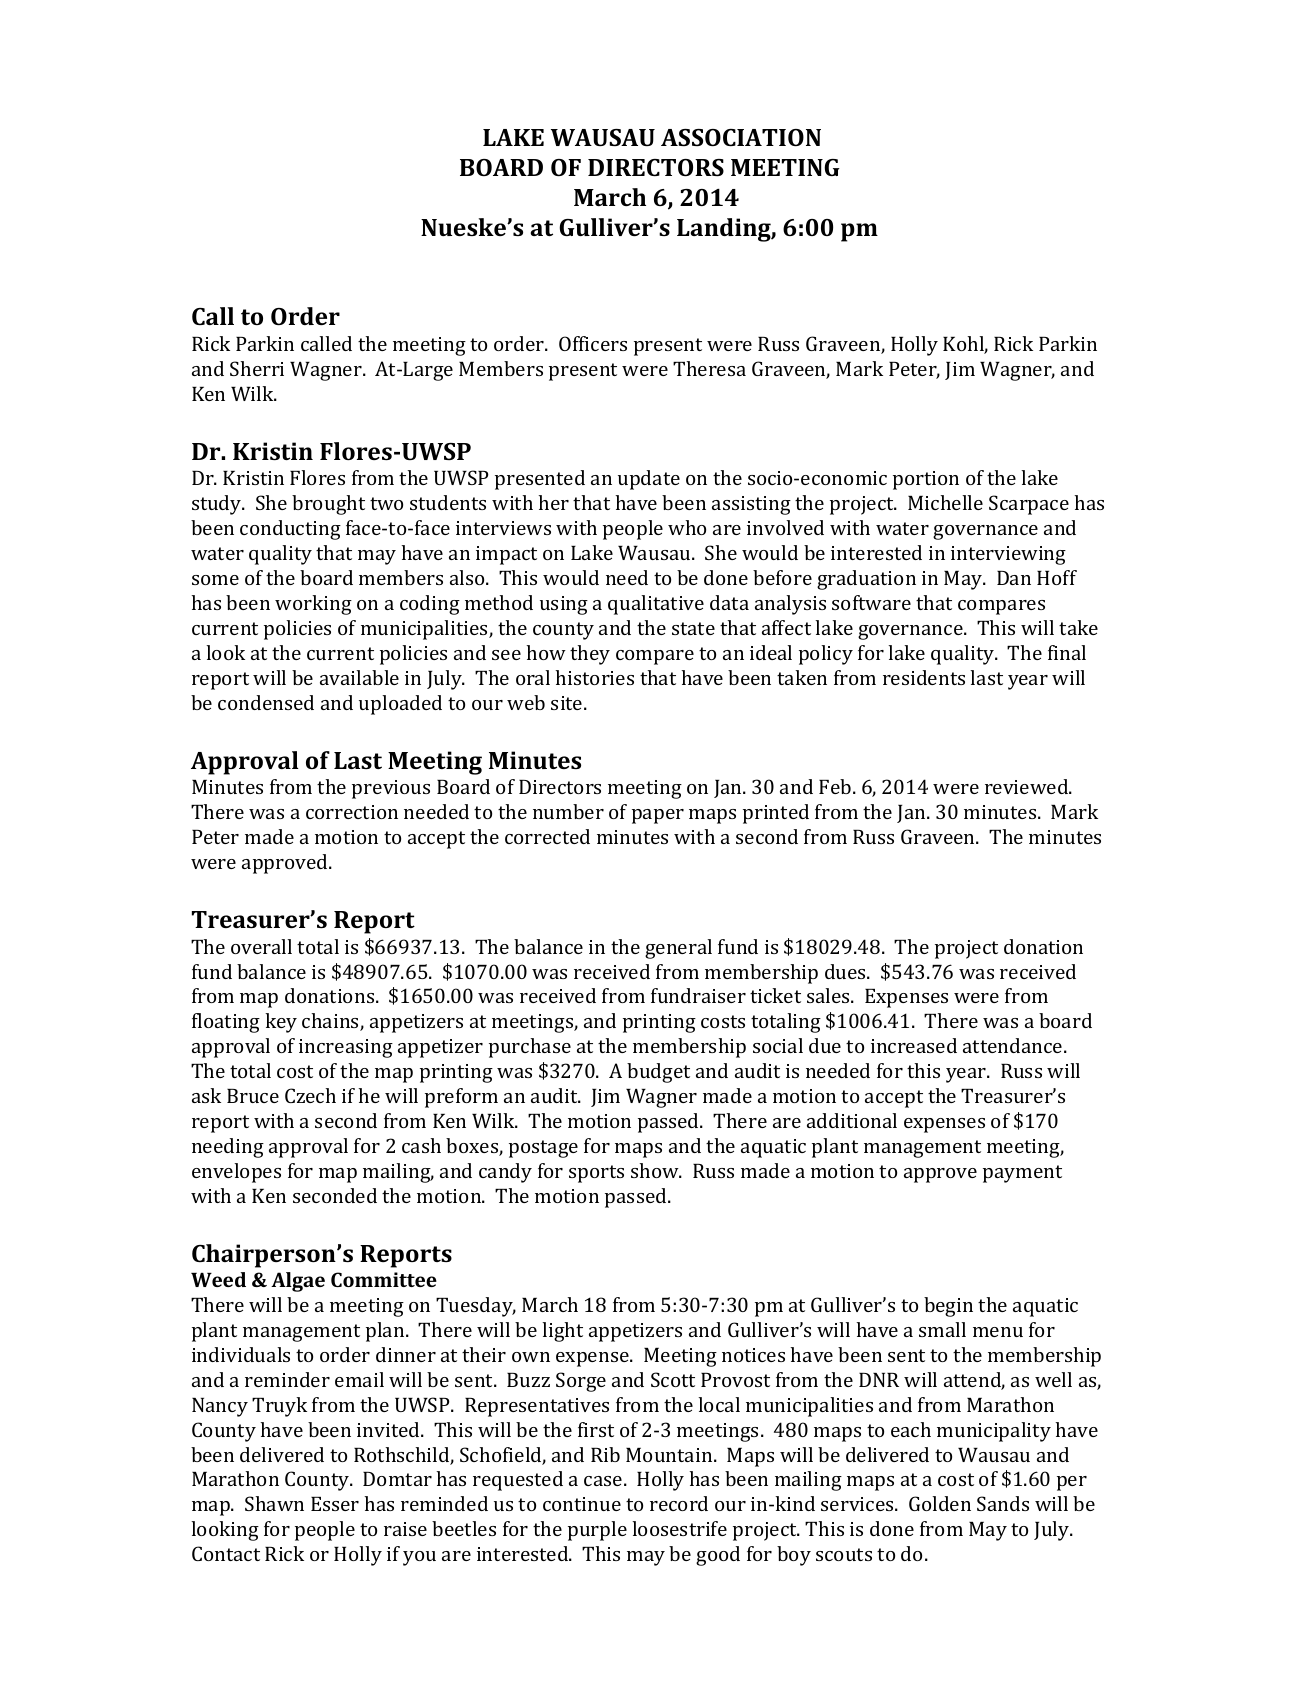 This screenshot has height=1682, width=1299. I want to click on Czech, so click(310, 1095).
